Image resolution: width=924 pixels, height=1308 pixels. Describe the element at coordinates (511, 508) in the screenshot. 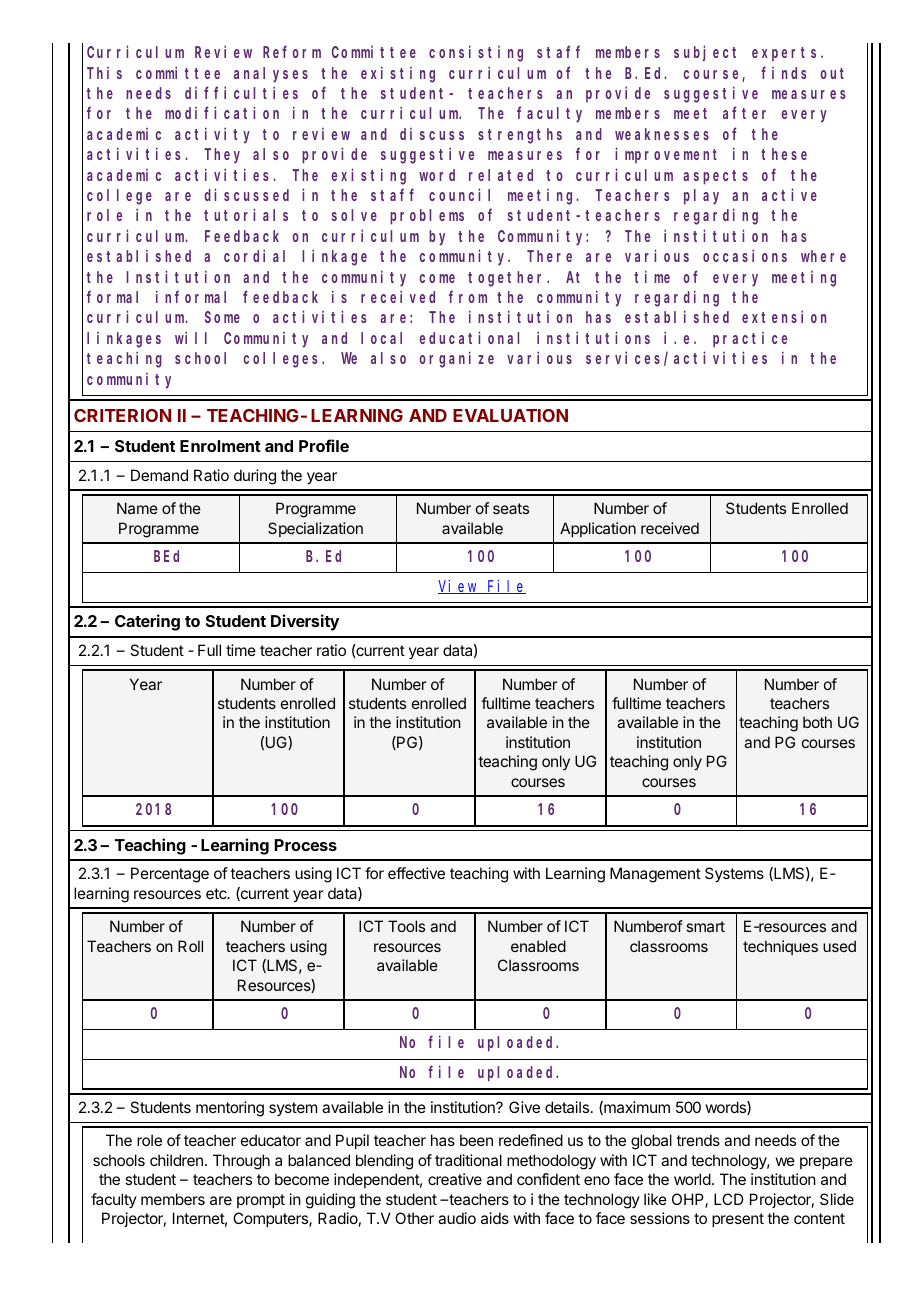

I see `seats` at that location.
